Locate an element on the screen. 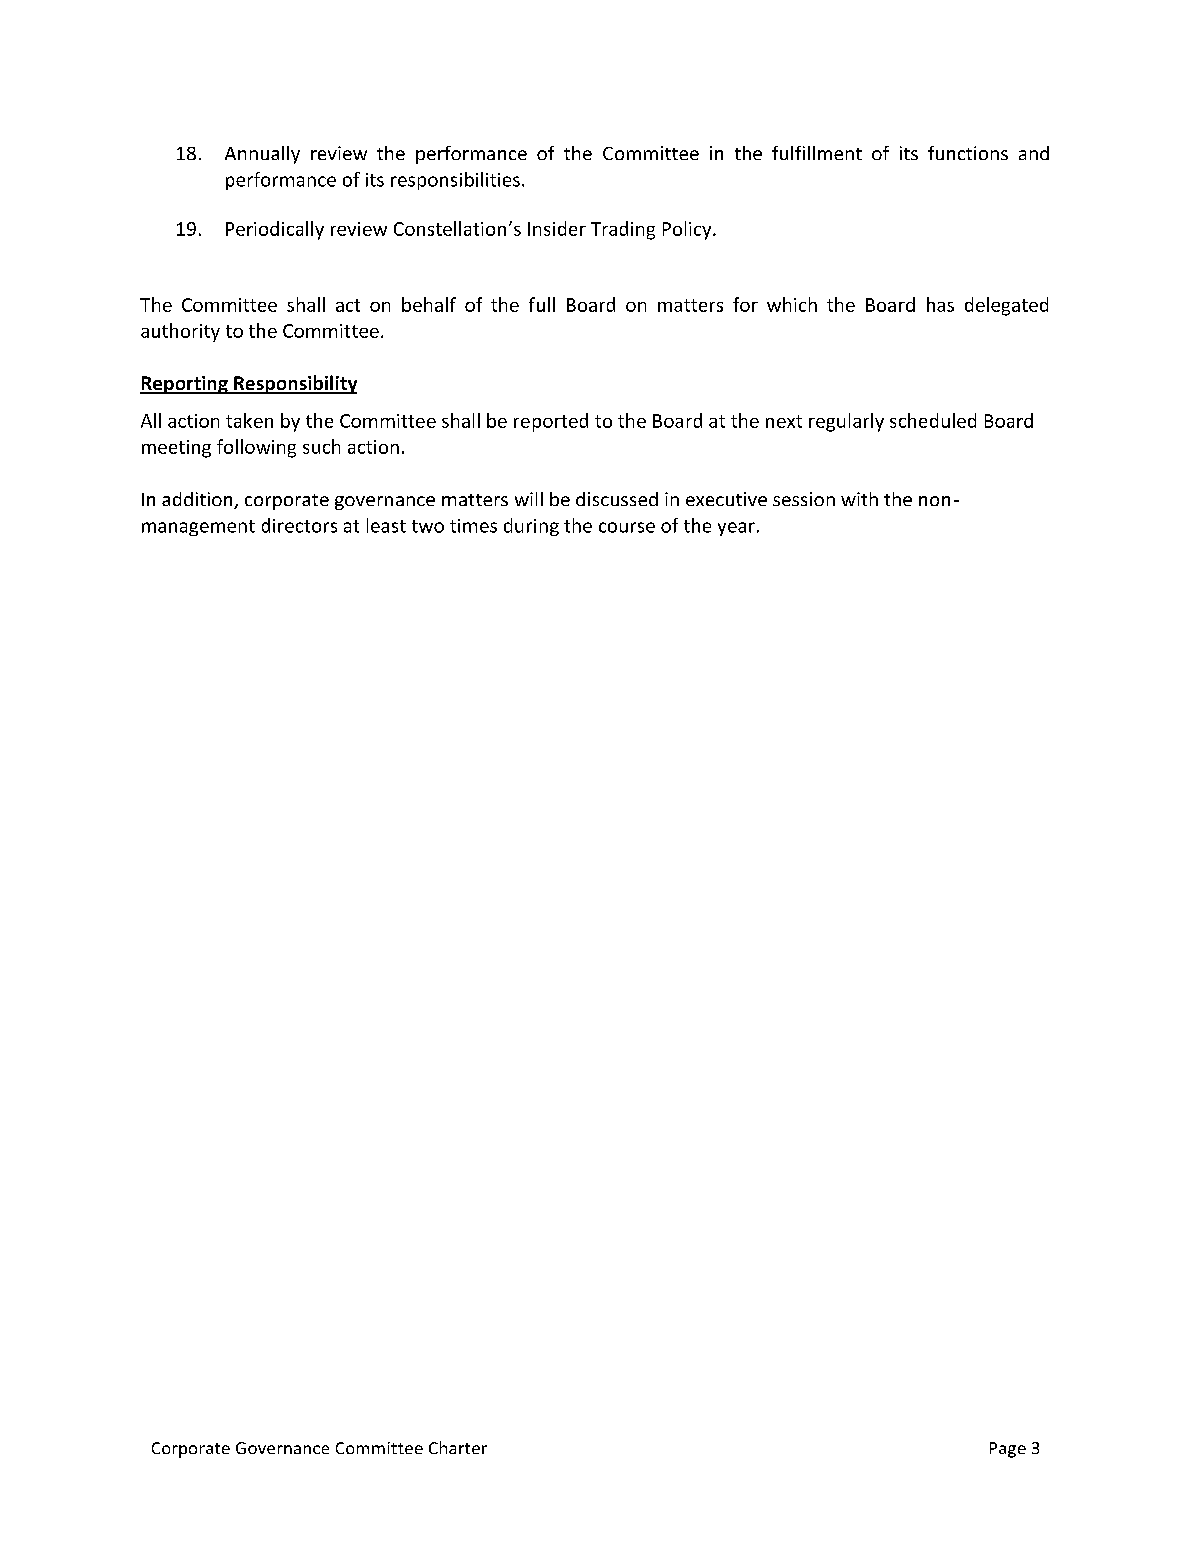  course is located at coordinates (627, 527).
